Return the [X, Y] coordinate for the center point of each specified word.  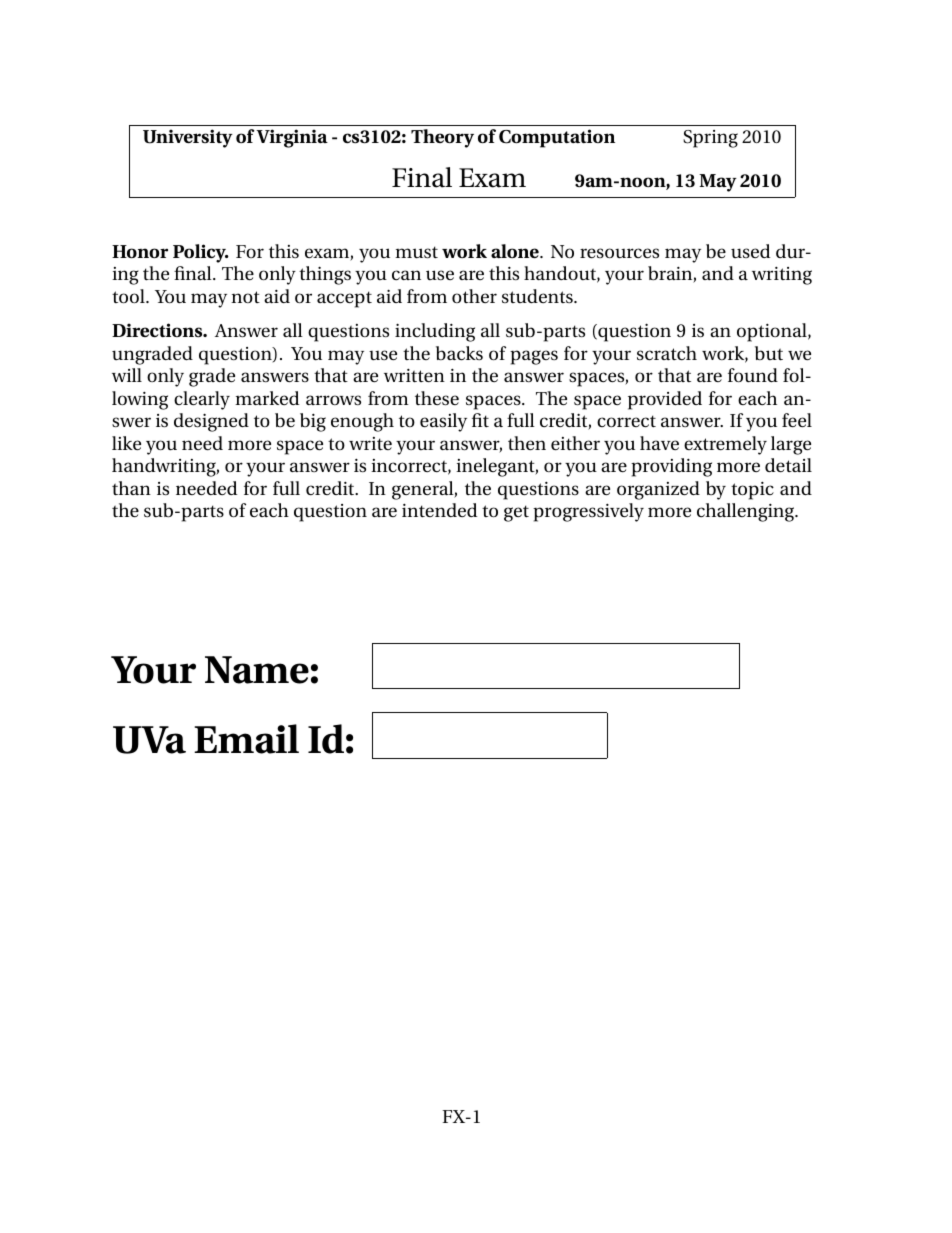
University [188, 138]
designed [211, 422]
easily [443, 422]
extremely [725, 445]
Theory [442, 138]
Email [246, 739]
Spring [710, 139]
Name [257, 670]
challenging [747, 512]
